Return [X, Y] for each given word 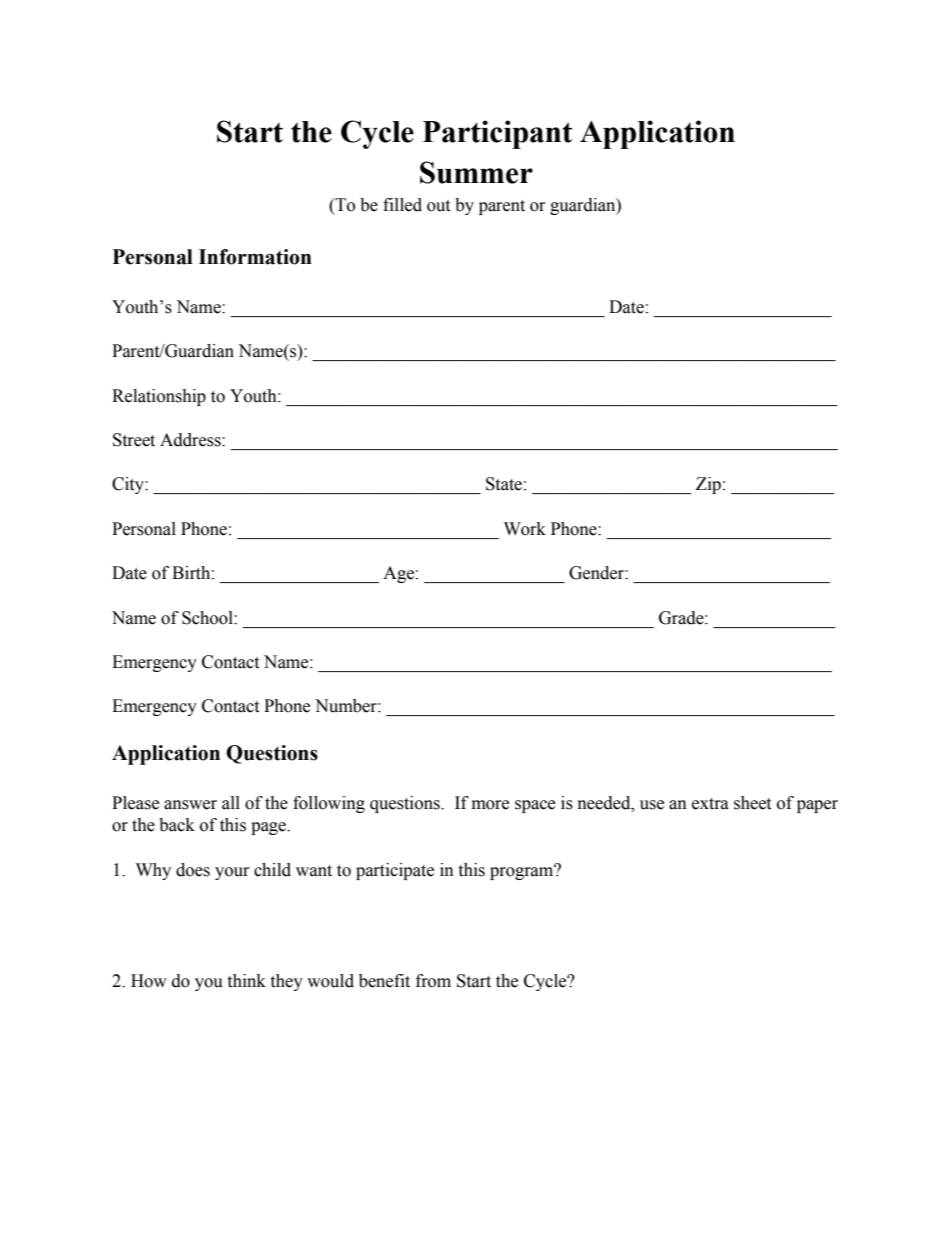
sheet [752, 803]
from [433, 981]
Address [191, 440]
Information [255, 257]
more [490, 805]
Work [525, 529]
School [208, 618]
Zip [708, 485]
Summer [476, 172]
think [246, 981]
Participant [497, 134]
